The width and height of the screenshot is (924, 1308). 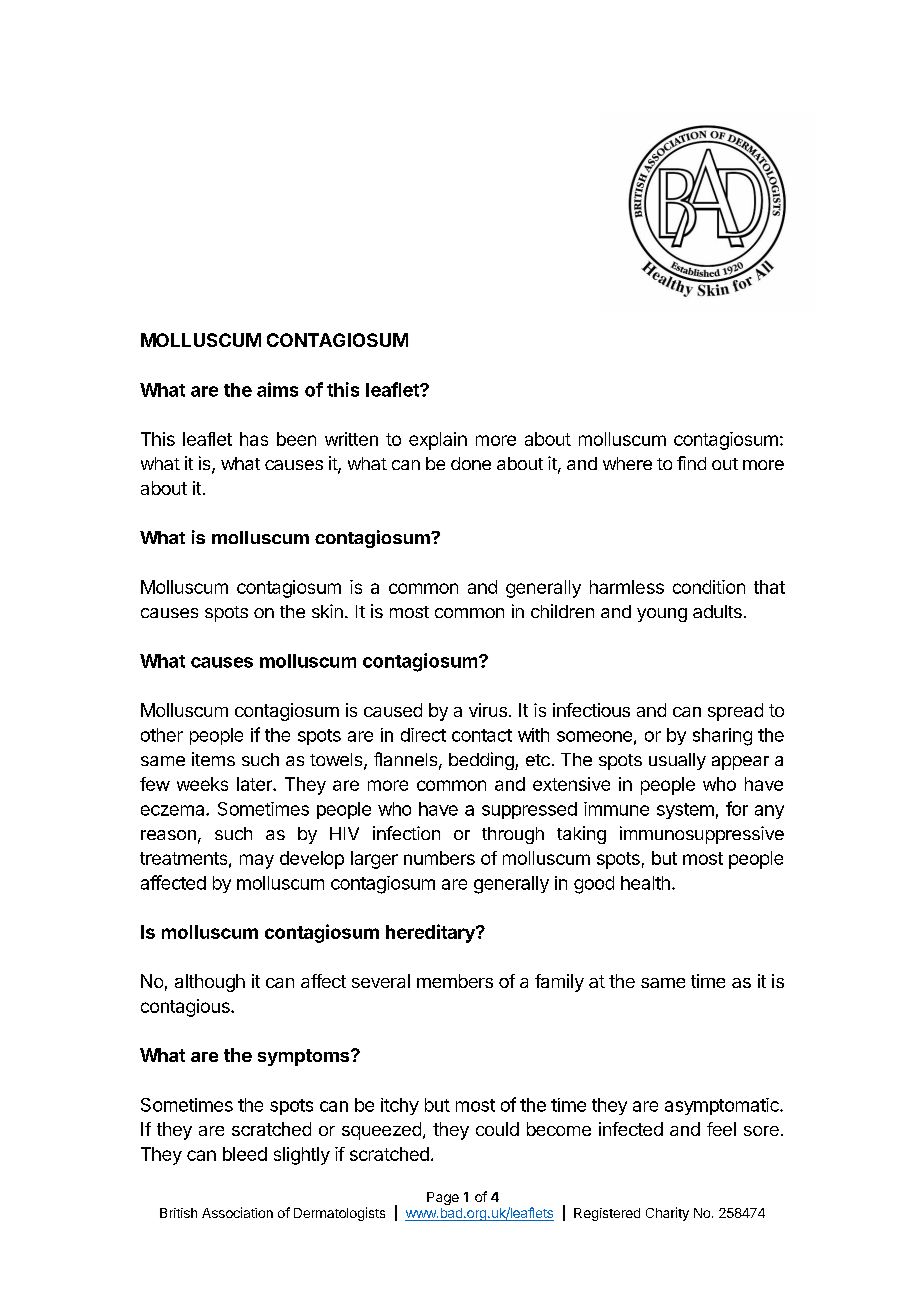 I want to click on weeks, so click(x=202, y=784).
